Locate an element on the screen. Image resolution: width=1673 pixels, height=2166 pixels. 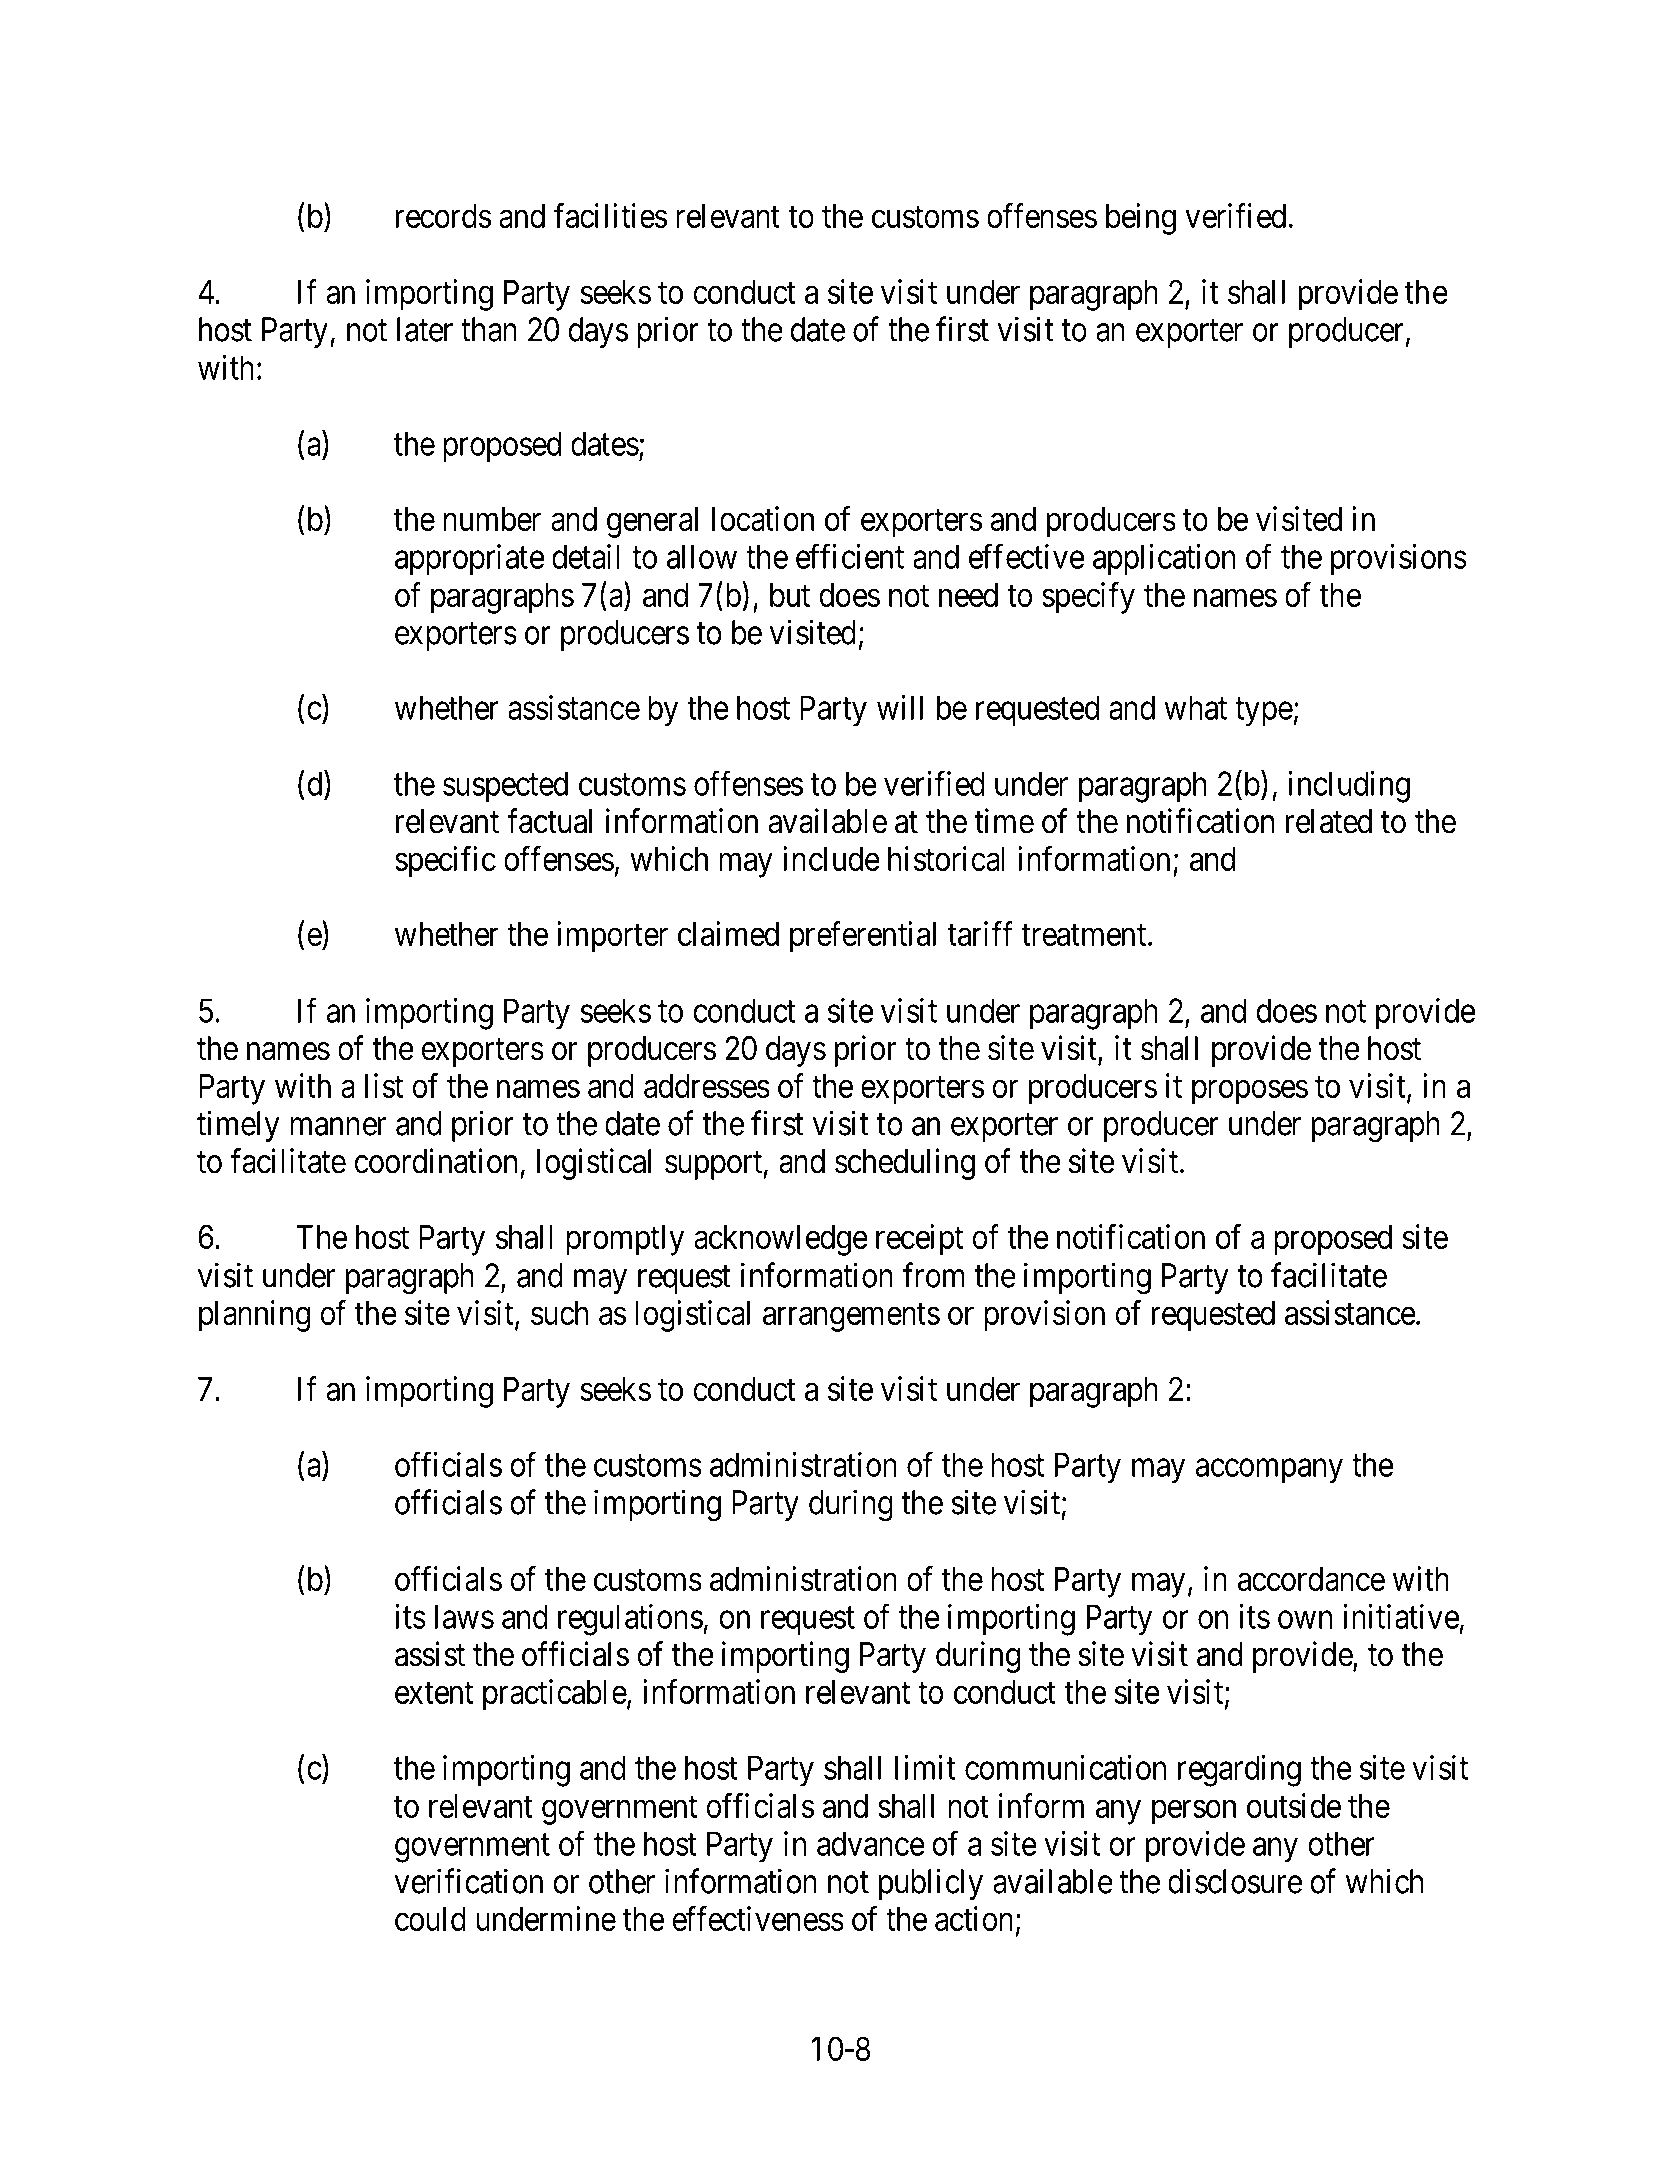
advance is located at coordinates (871, 1843).
